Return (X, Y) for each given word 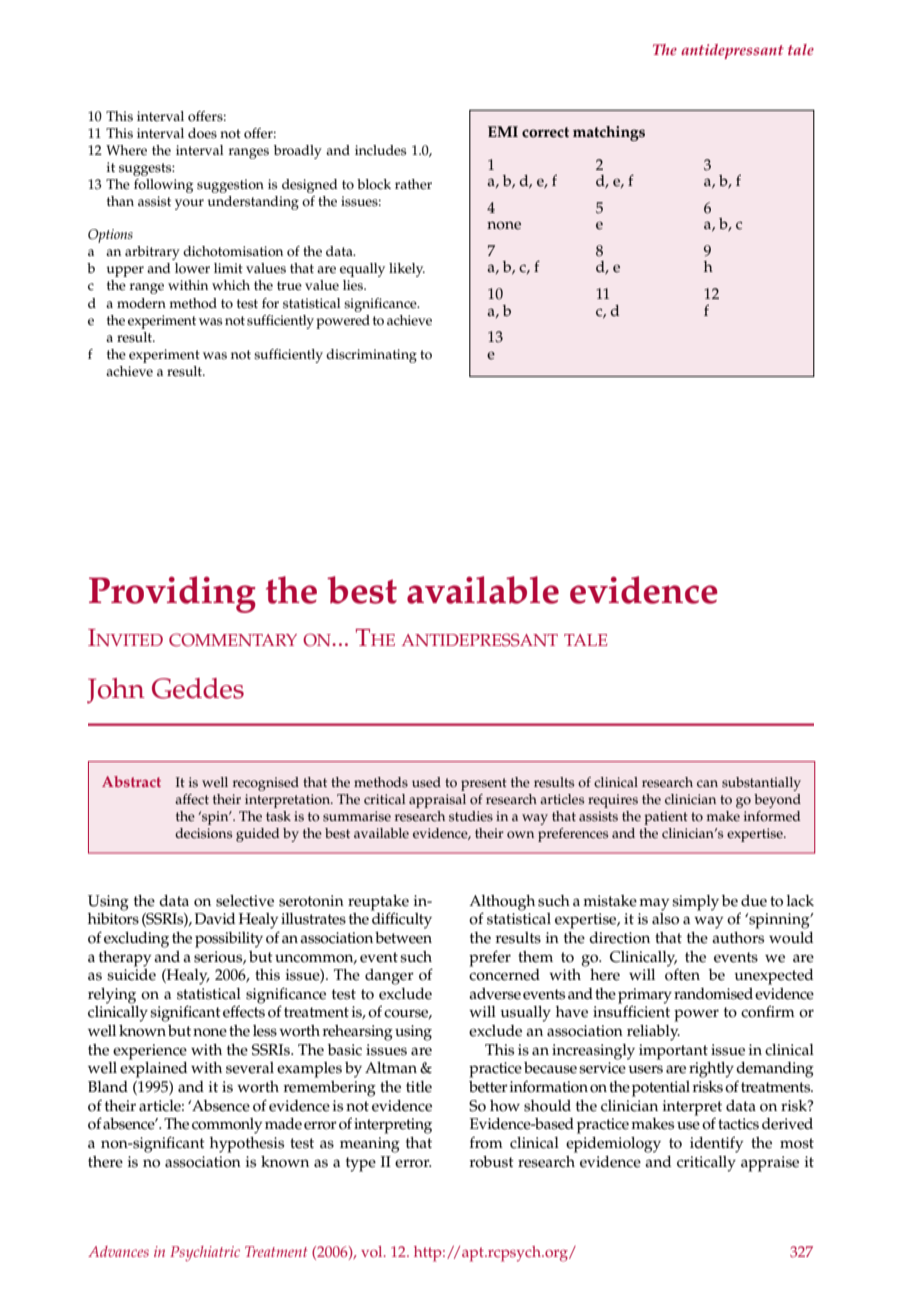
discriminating (371, 356)
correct (545, 132)
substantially (761, 784)
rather (413, 184)
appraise (770, 1164)
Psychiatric (205, 1253)
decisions (203, 833)
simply (695, 903)
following (163, 186)
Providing (172, 594)
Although (502, 903)
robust (492, 1162)
